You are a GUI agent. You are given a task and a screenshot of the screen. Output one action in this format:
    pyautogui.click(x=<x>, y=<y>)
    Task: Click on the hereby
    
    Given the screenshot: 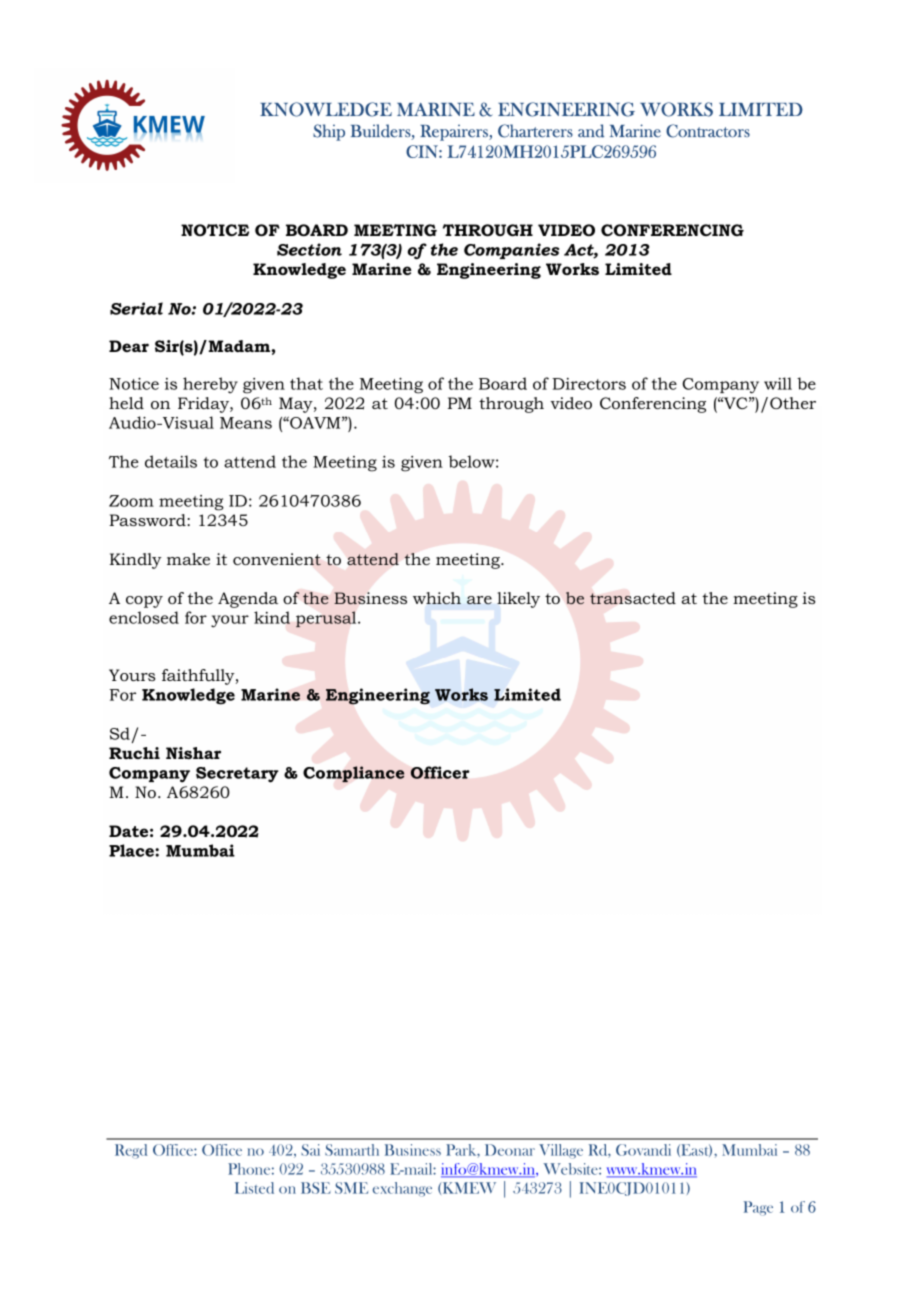 What is the action you would take?
    pyautogui.click(x=210, y=385)
